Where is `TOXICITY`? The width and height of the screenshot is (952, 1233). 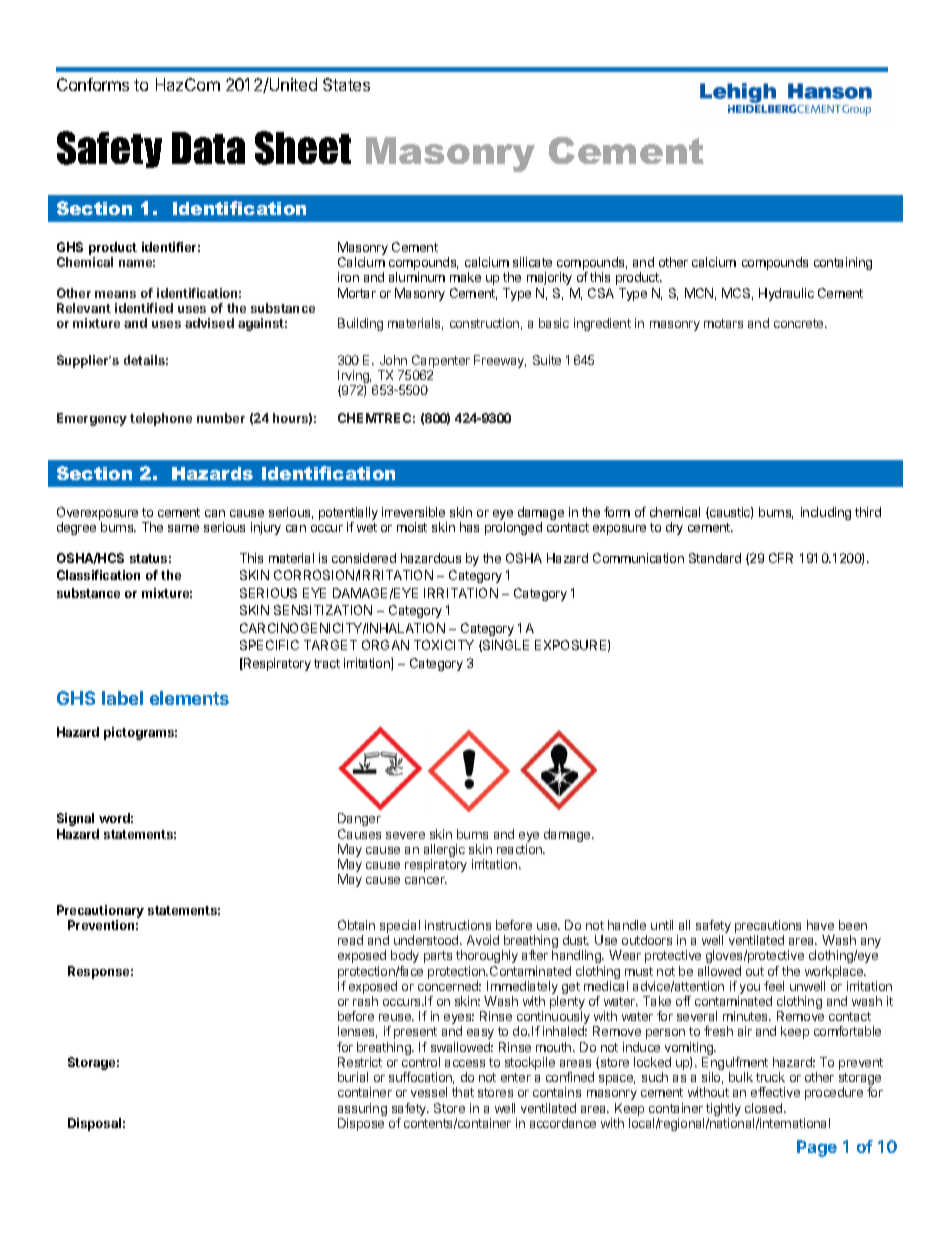 TOXICITY is located at coordinates (444, 645).
